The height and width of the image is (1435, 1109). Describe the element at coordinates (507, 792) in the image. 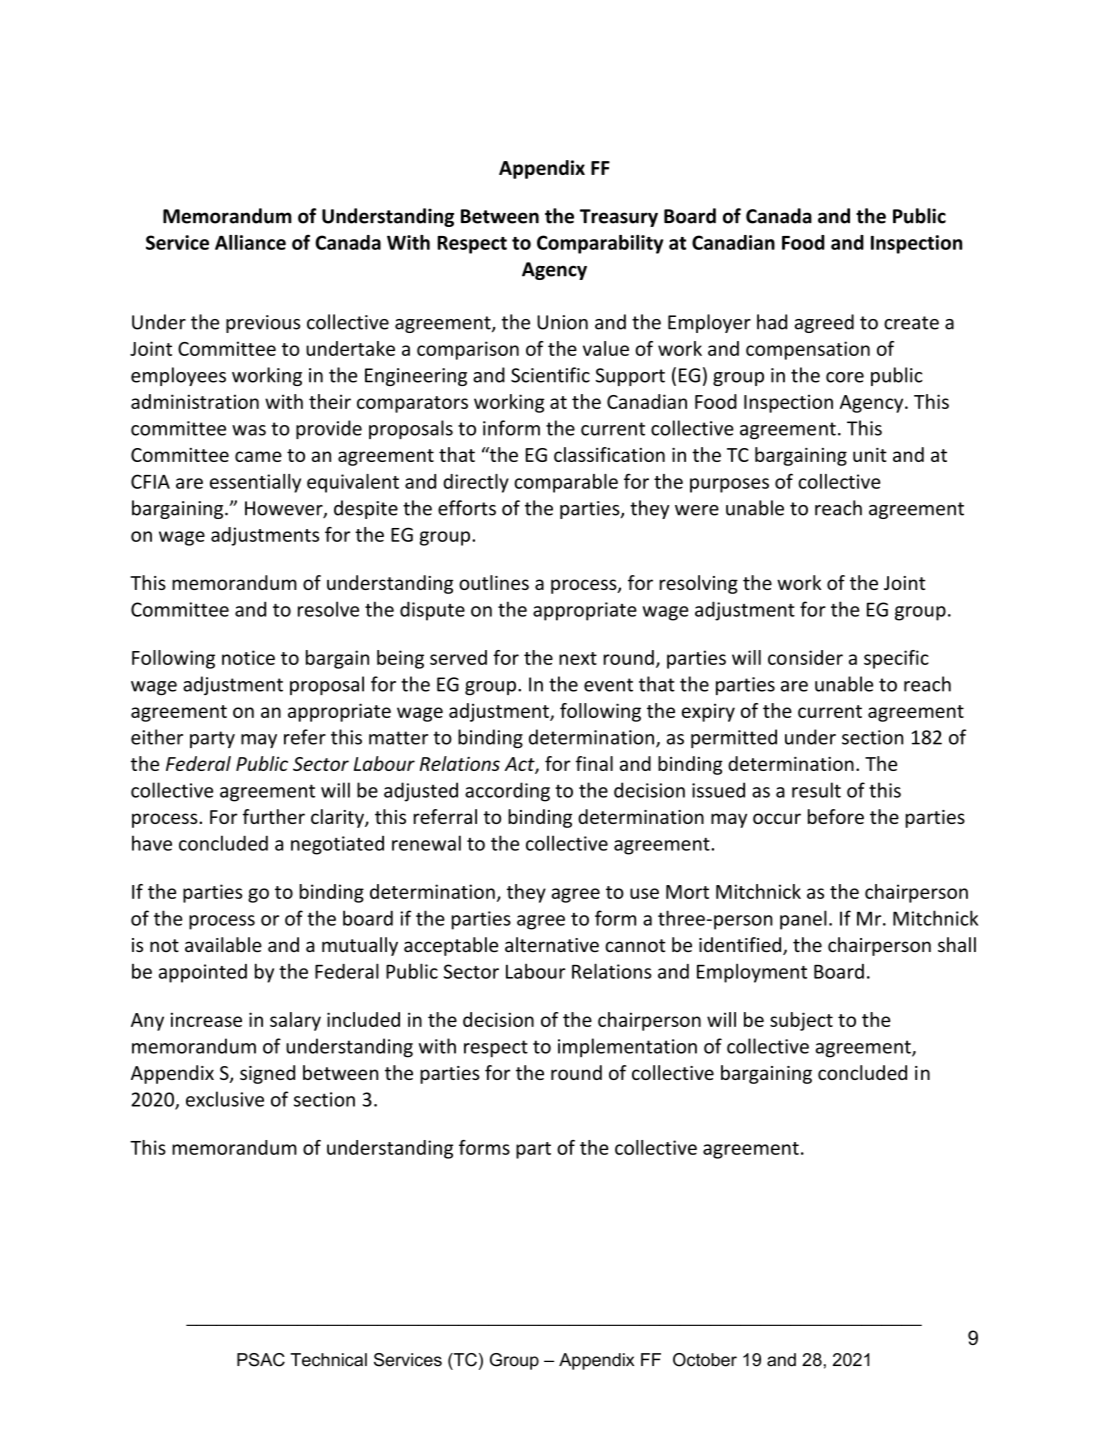

I see `according` at that location.
